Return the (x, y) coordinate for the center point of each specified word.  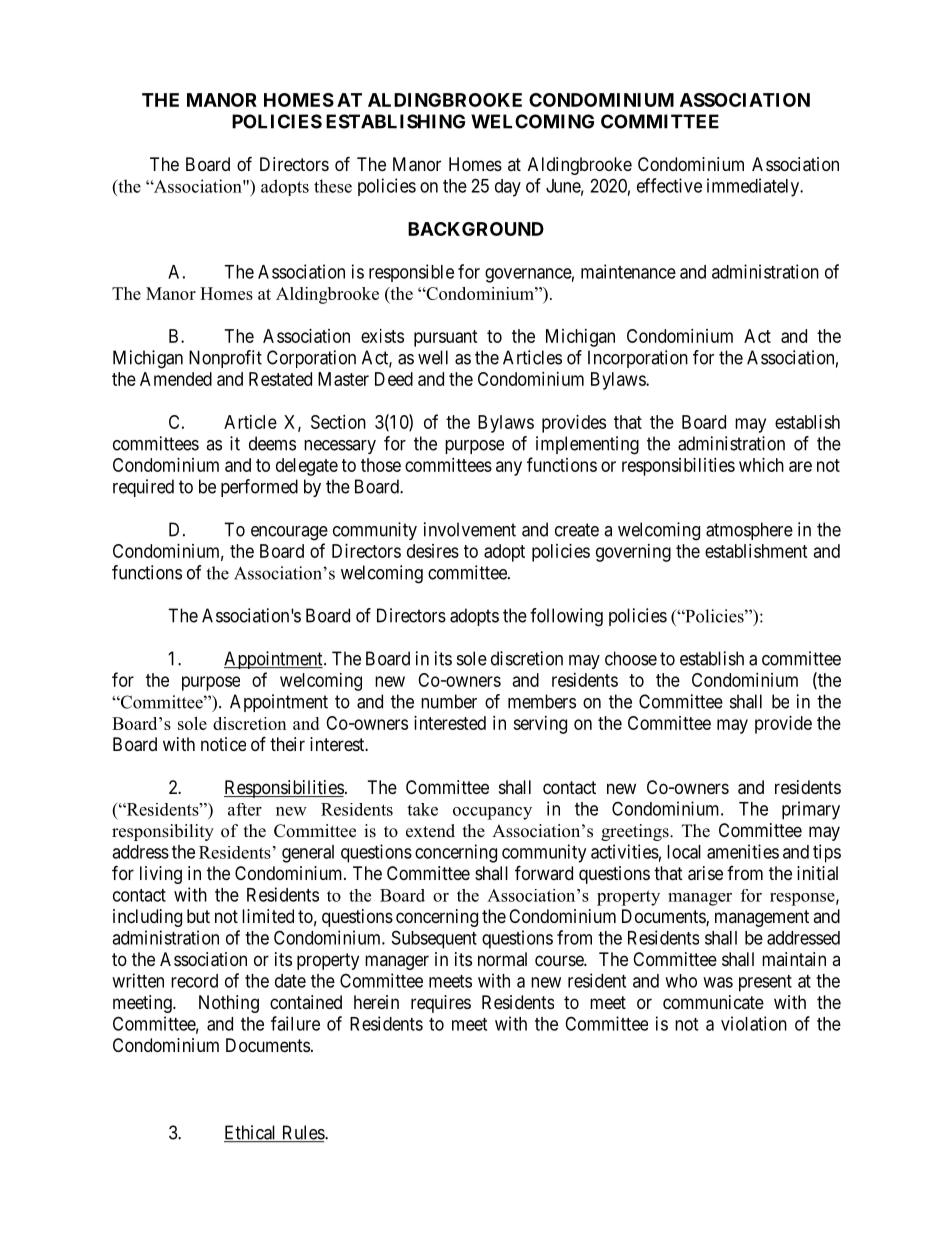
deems (272, 443)
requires (441, 1004)
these (333, 186)
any (509, 468)
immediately (754, 187)
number (449, 701)
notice (223, 744)
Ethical (251, 1133)
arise (705, 873)
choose (631, 658)
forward (544, 872)
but (198, 916)
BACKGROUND (476, 229)
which (761, 465)
